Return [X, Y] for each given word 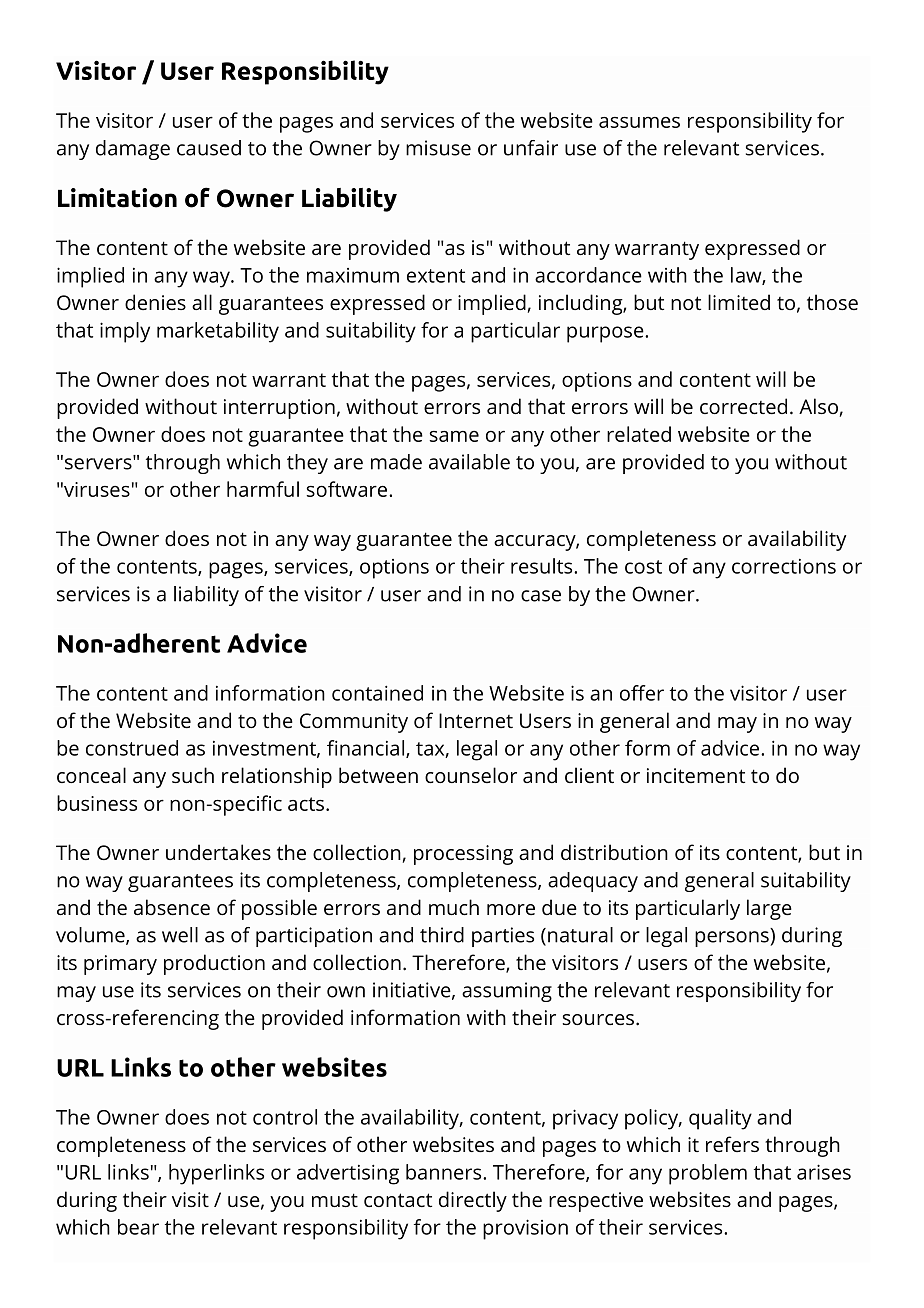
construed [132, 748]
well [180, 935]
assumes [639, 122]
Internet [476, 720]
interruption [279, 409]
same [454, 436]
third [442, 935]
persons [733, 939]
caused [209, 148]
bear [138, 1227]
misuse [438, 148]
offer [642, 693]
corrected [743, 406]
